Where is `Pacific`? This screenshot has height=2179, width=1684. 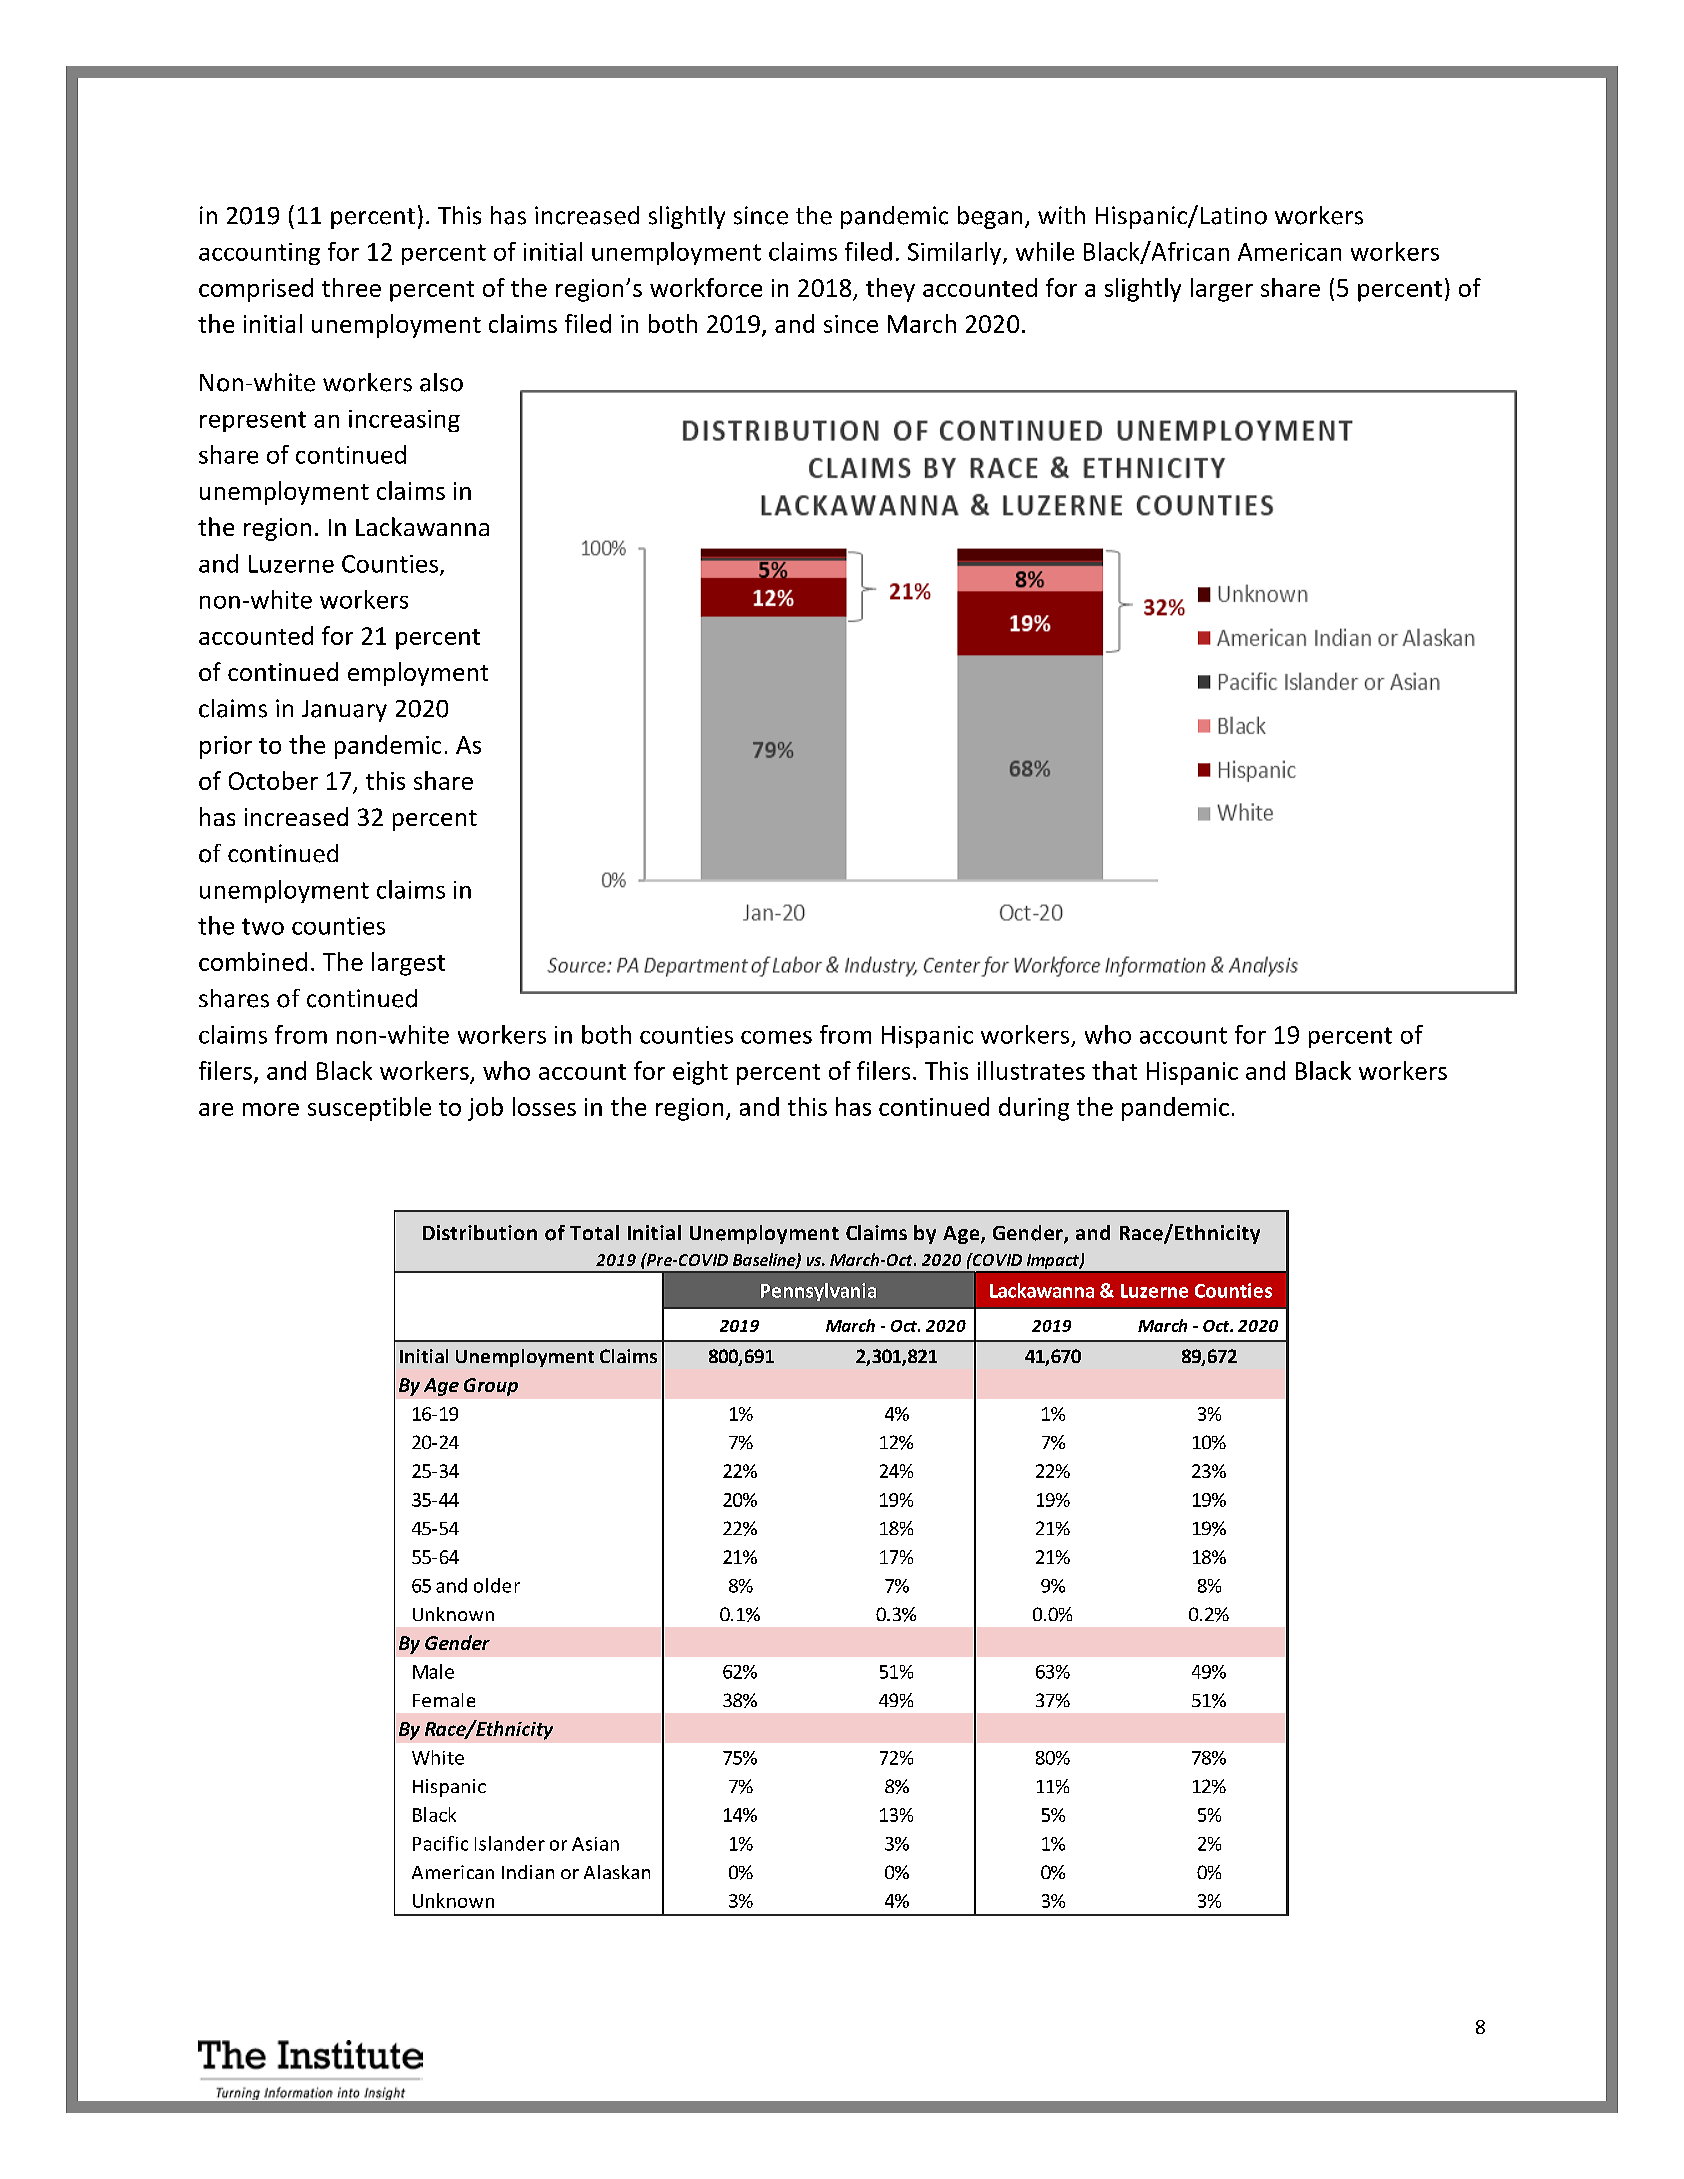
Pacific is located at coordinates (440, 1843).
